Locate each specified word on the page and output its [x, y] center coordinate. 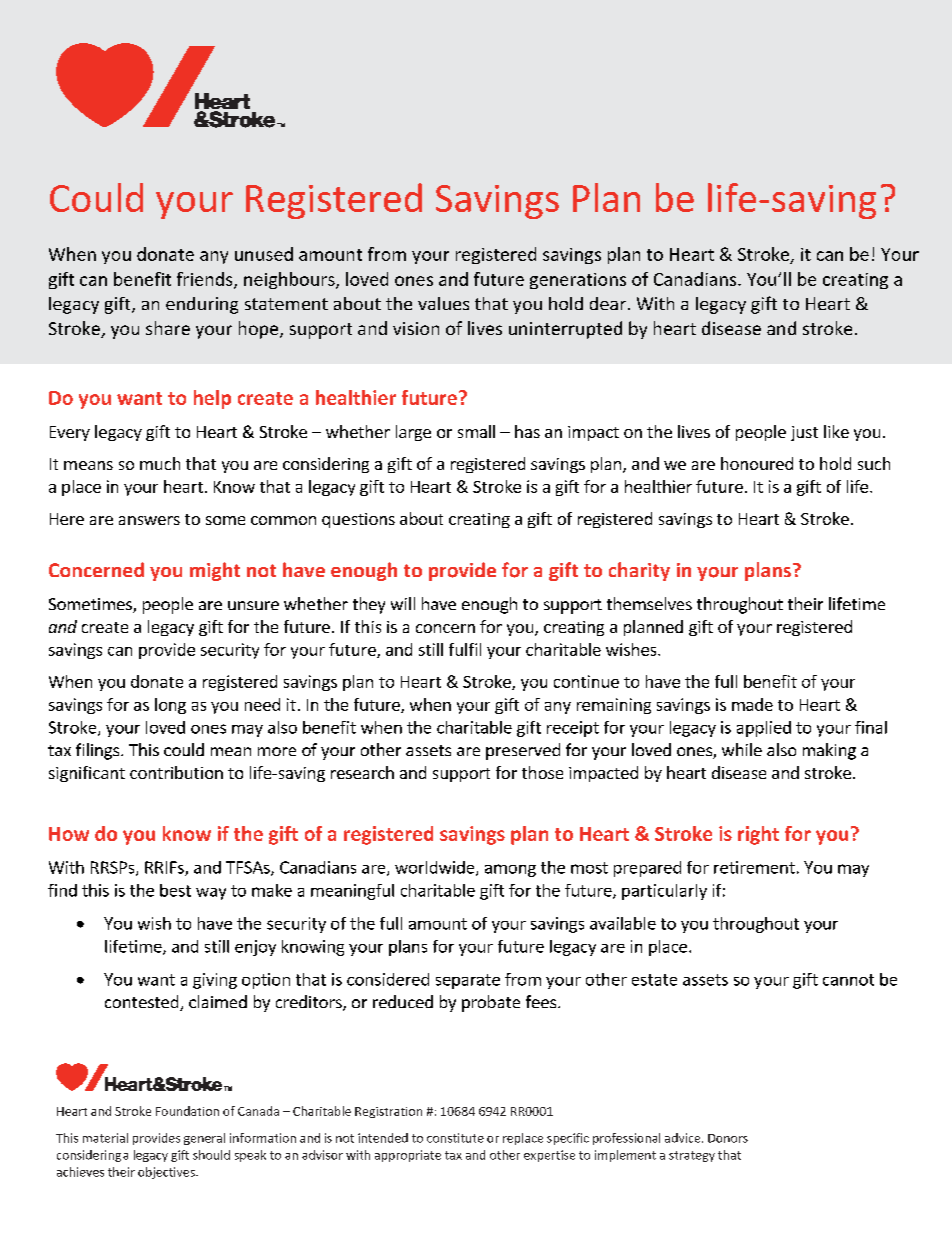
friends [206, 280]
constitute [455, 1138]
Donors [728, 1138]
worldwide [436, 868]
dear [608, 303]
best [175, 890]
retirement [754, 867]
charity [639, 571]
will [403, 603]
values [443, 303]
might [215, 571]
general [204, 1139]
